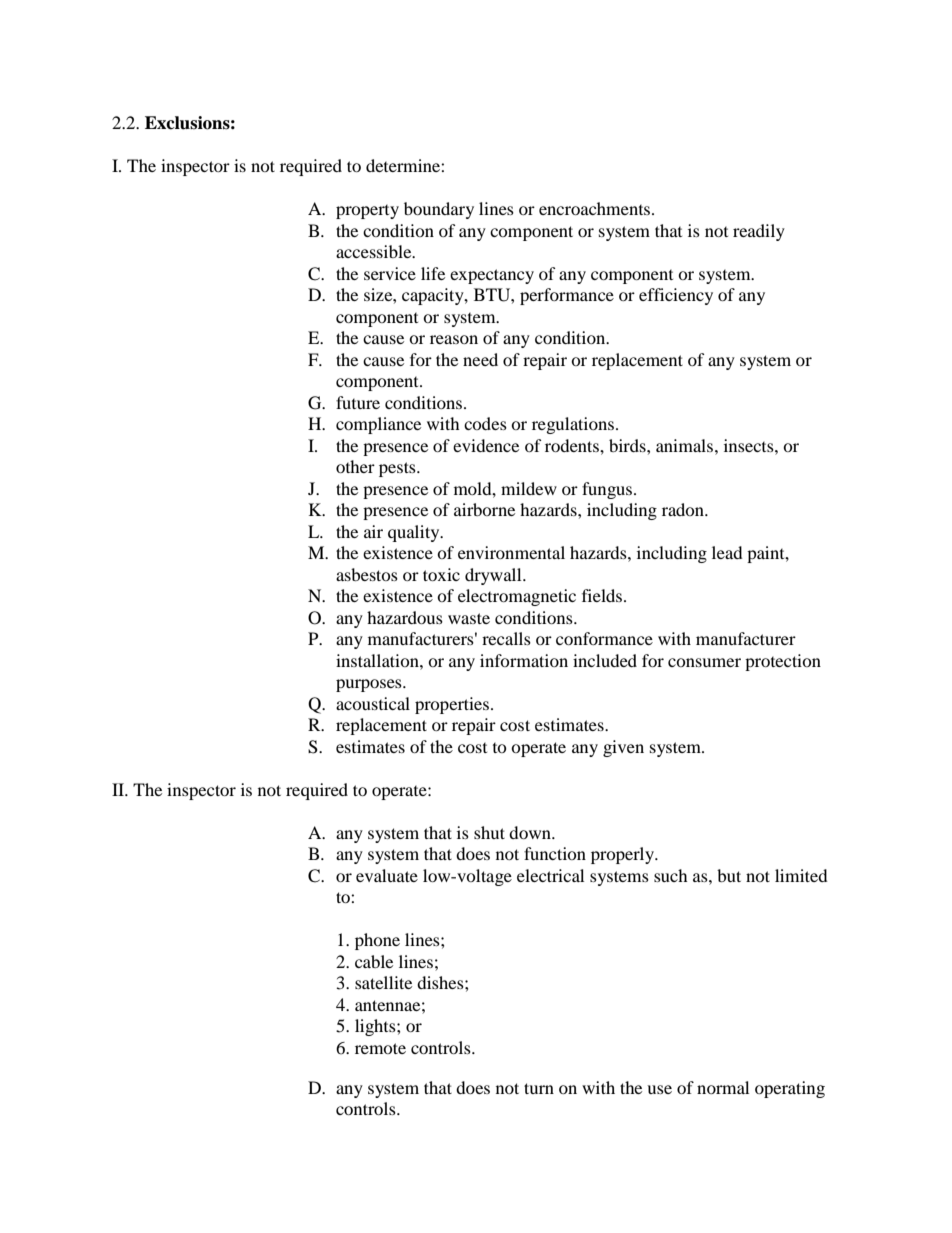  I want to click on conformance, so click(604, 638).
